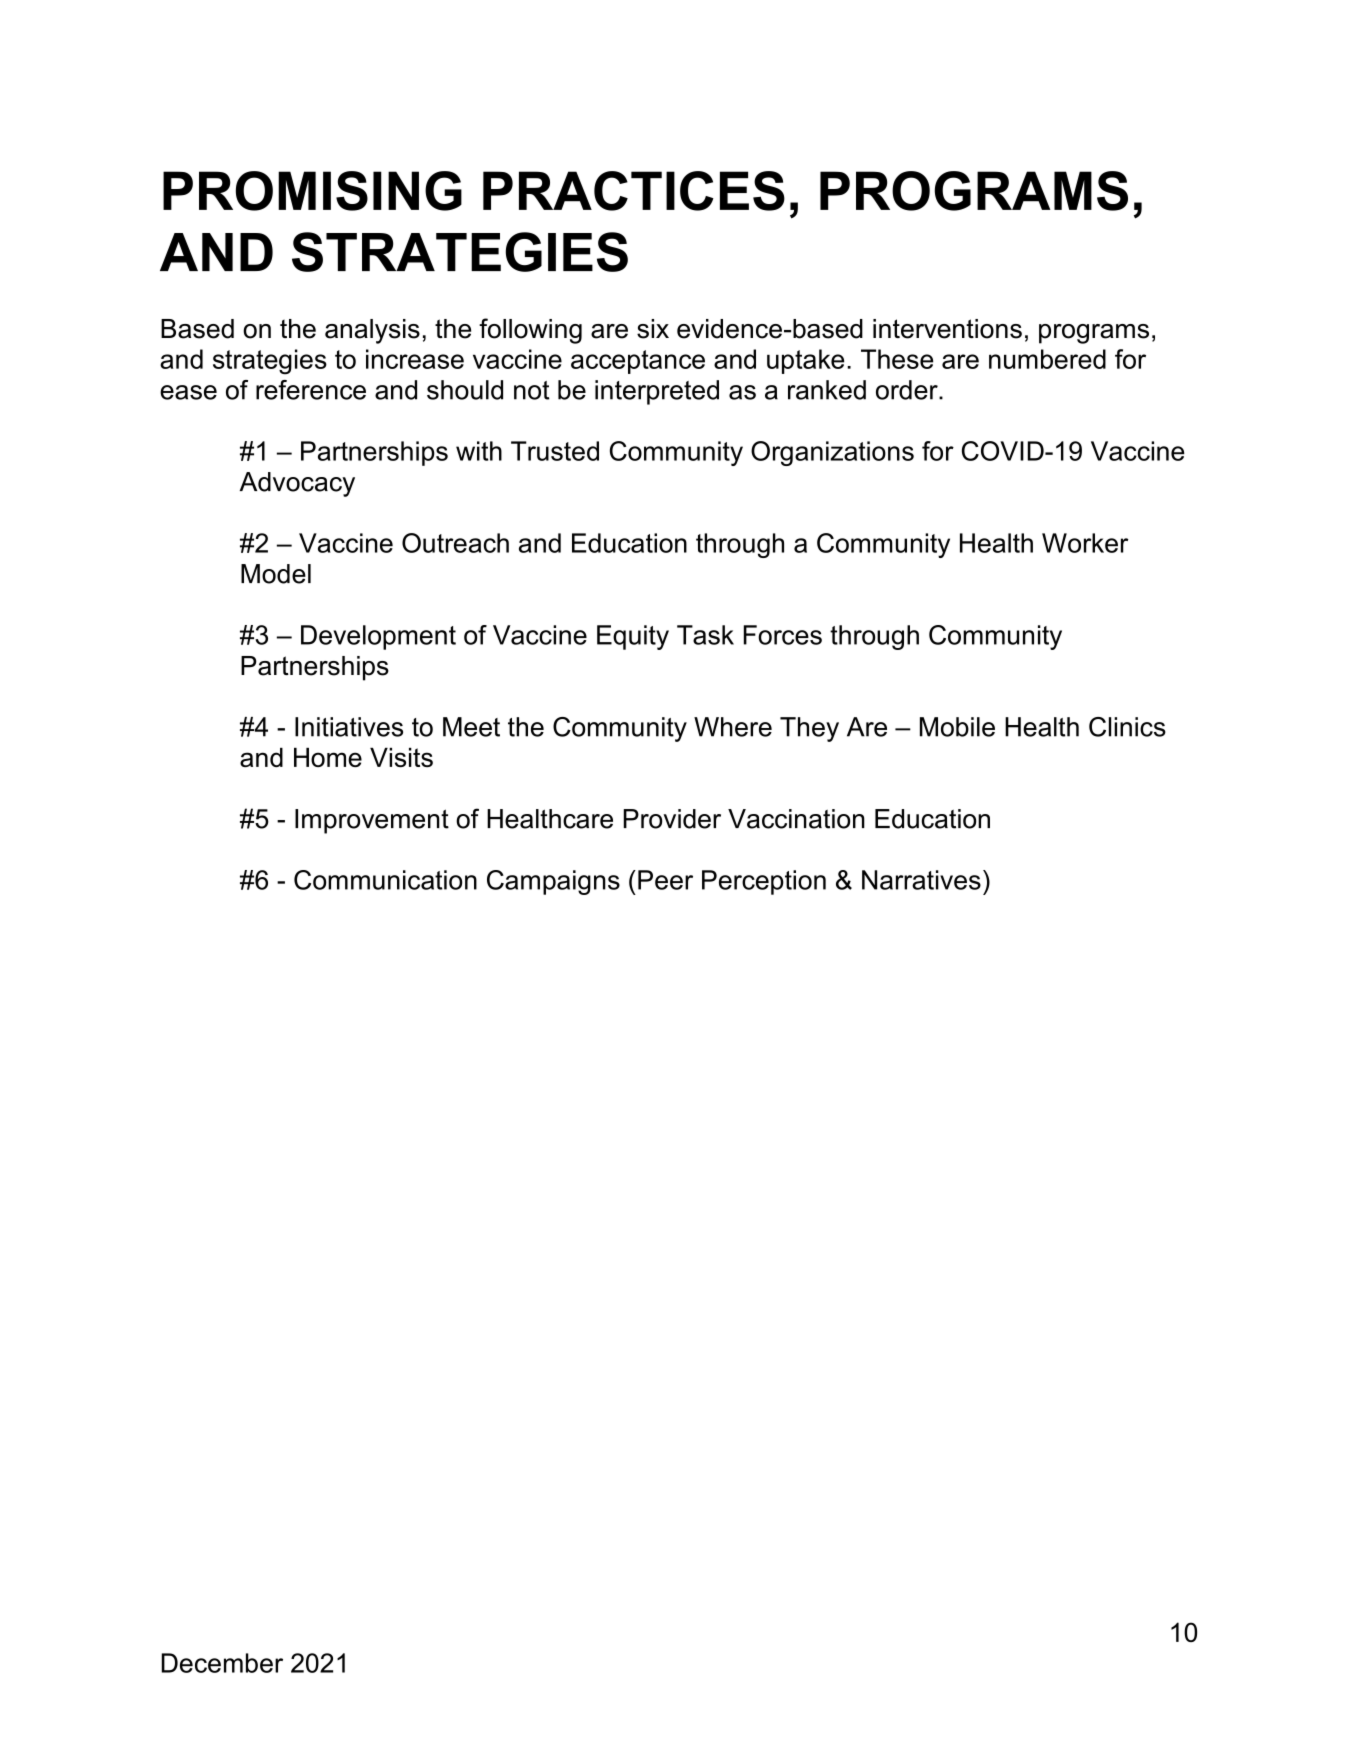  I want to click on Task, so click(705, 635).
